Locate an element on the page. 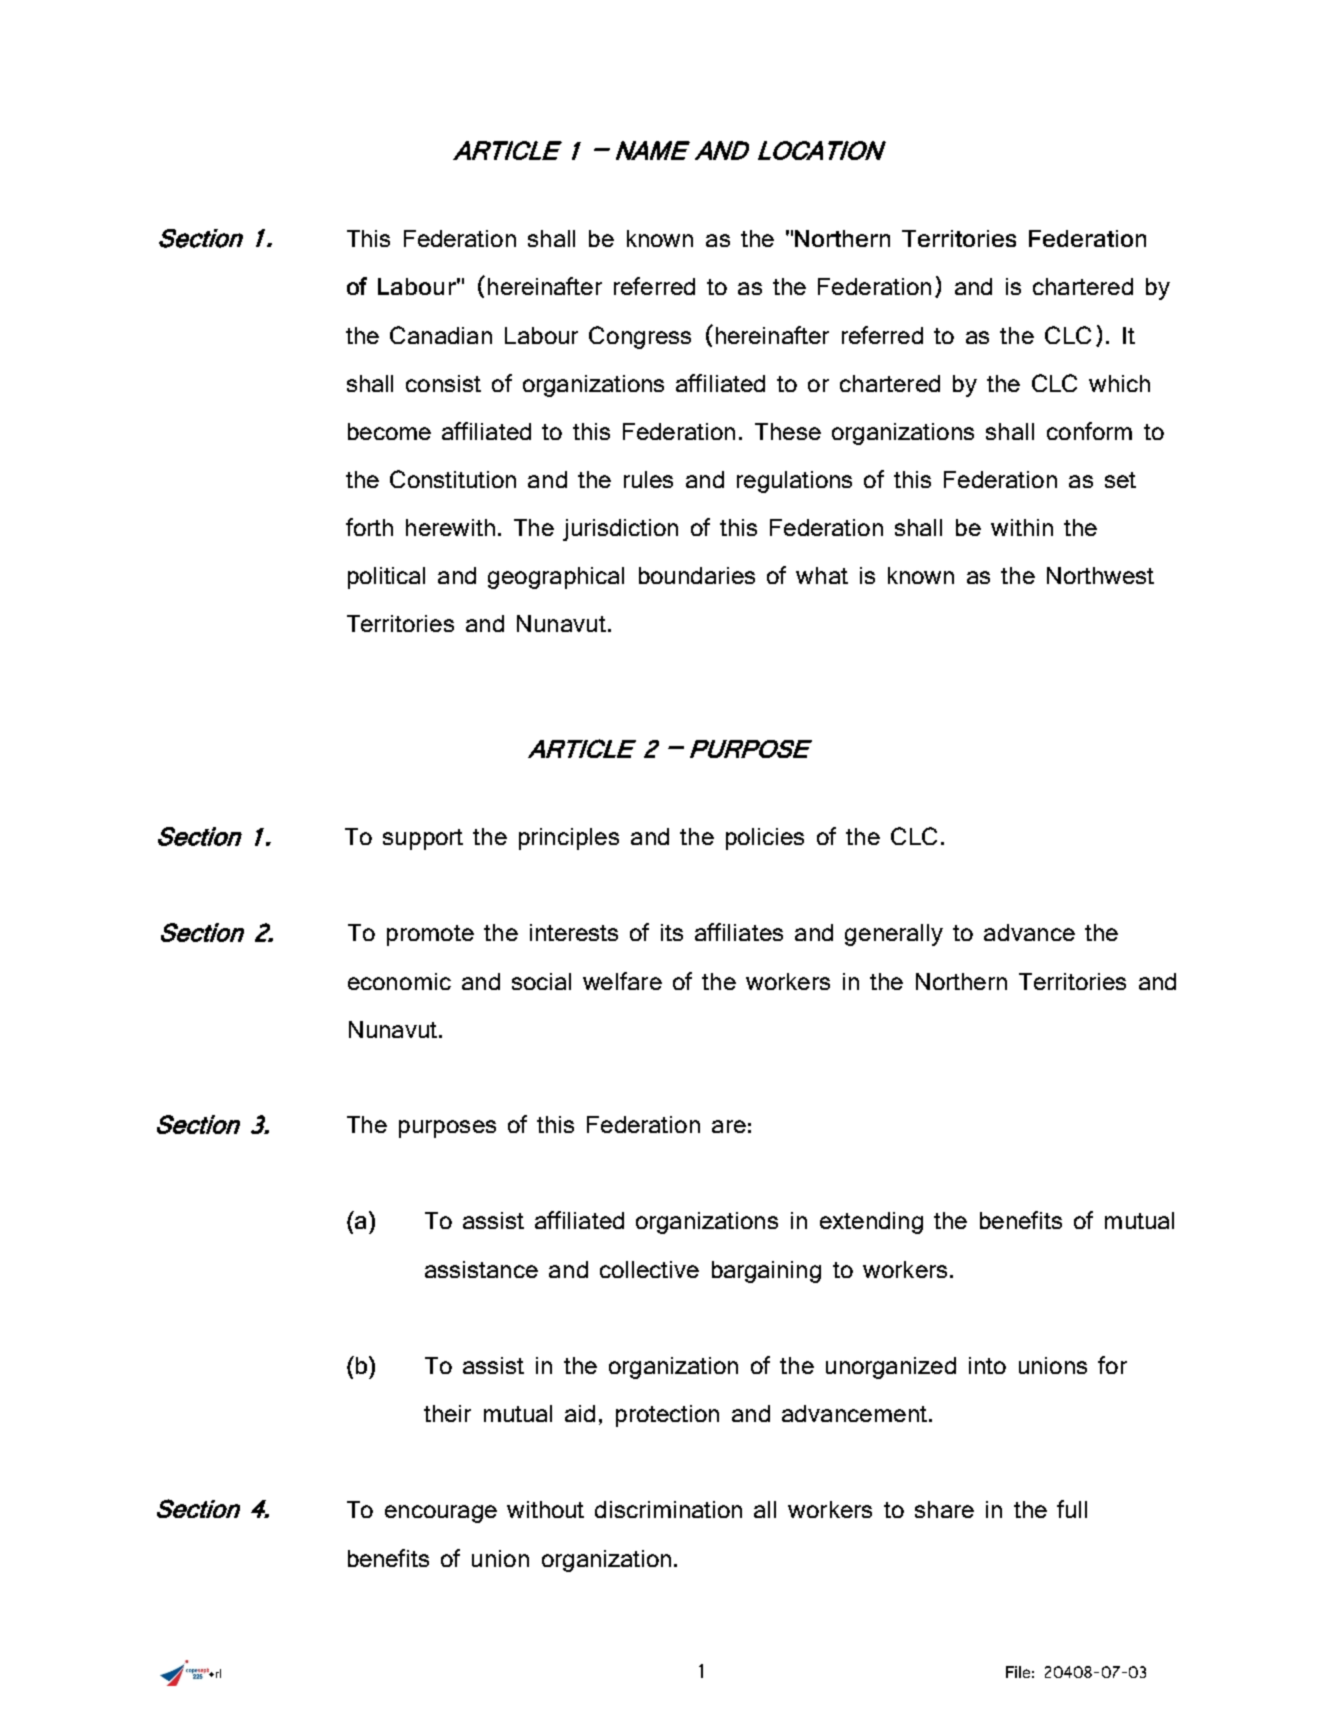 This image has width=1336, height=1729. support is located at coordinates (423, 839).
